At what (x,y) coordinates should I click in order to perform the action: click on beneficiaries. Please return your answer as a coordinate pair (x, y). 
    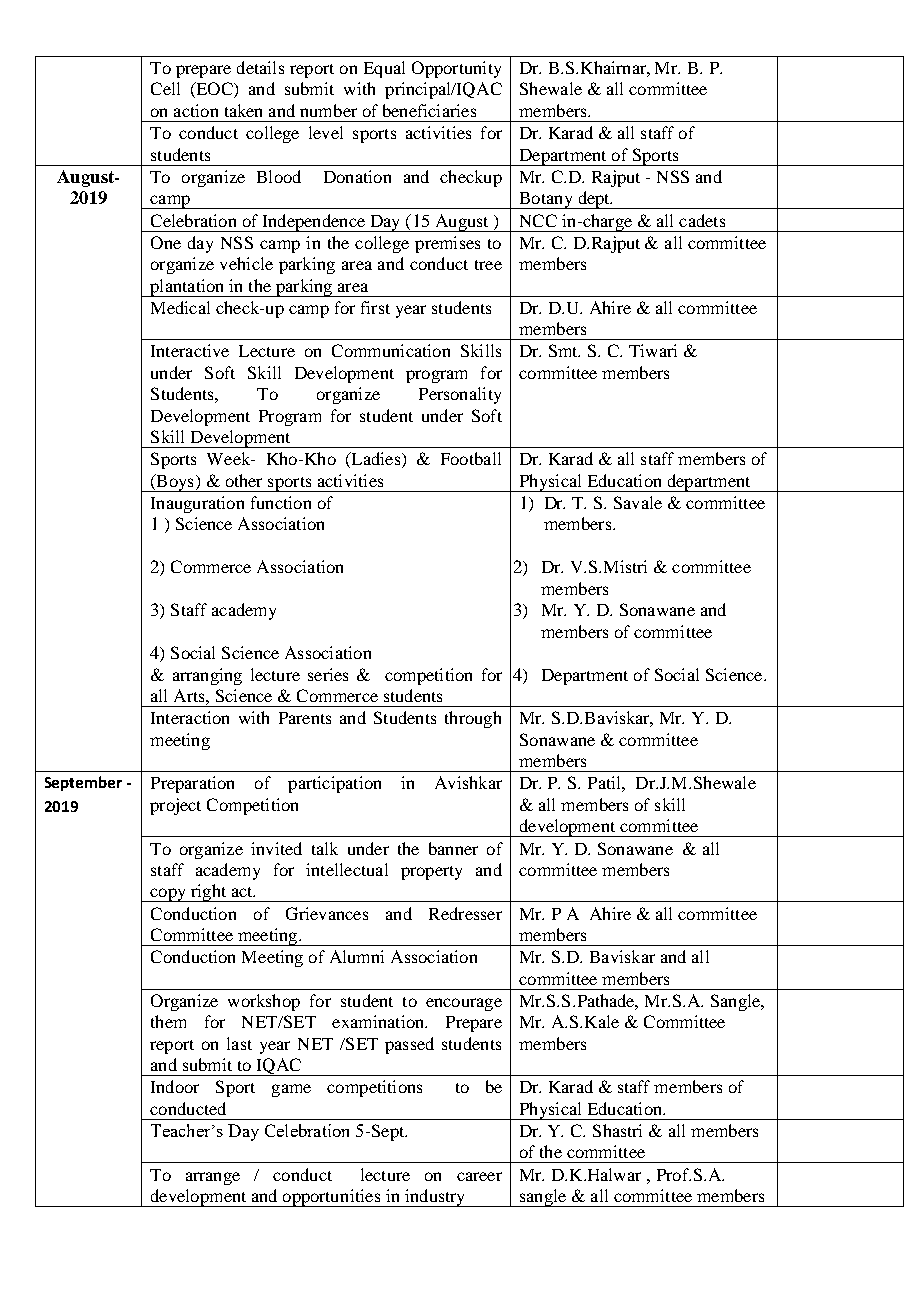
    Looking at the image, I should click on (429, 110).
